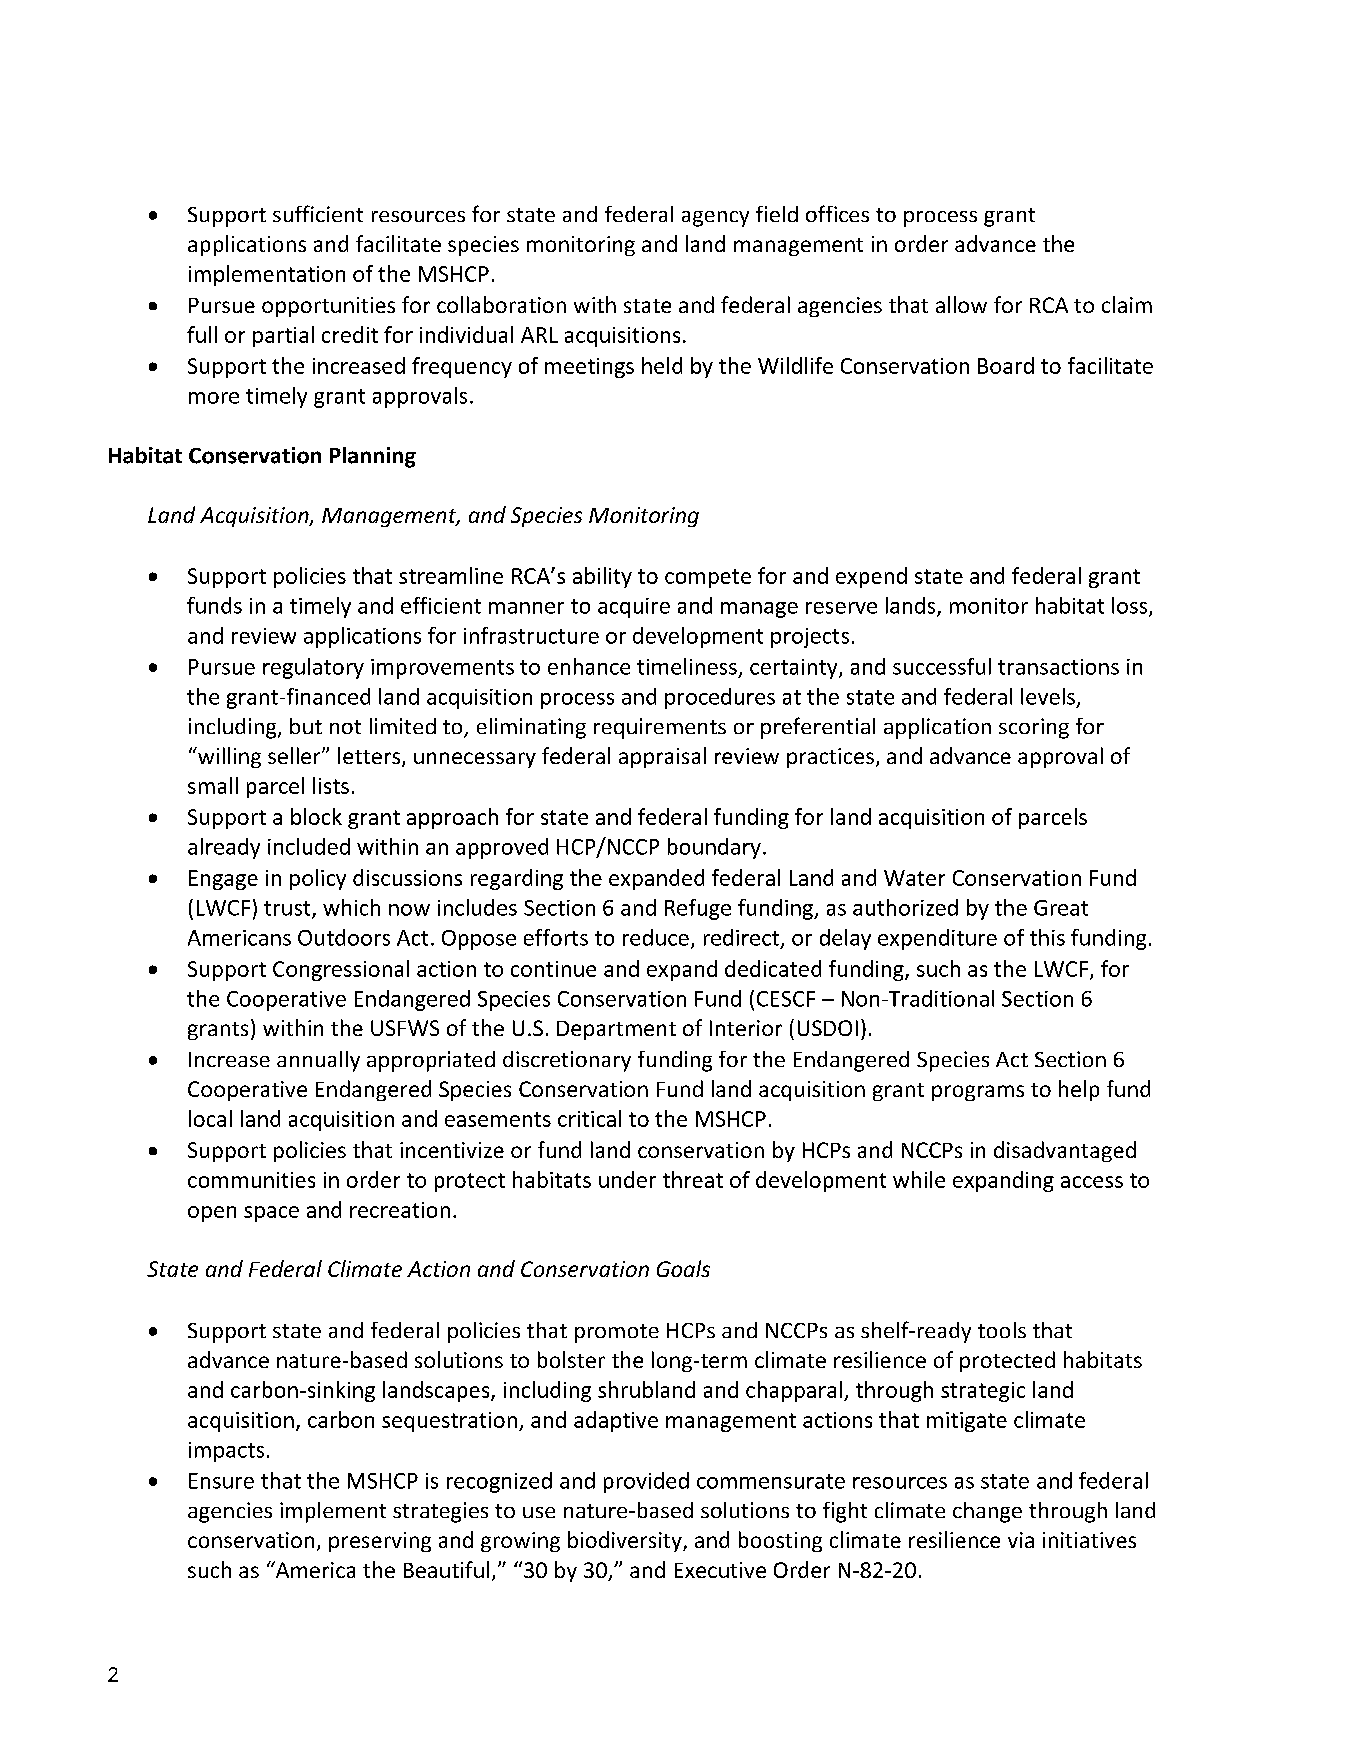 The height and width of the screenshot is (1758, 1359). What do you see at coordinates (271, 1214) in the screenshot?
I see `space` at bounding box center [271, 1214].
